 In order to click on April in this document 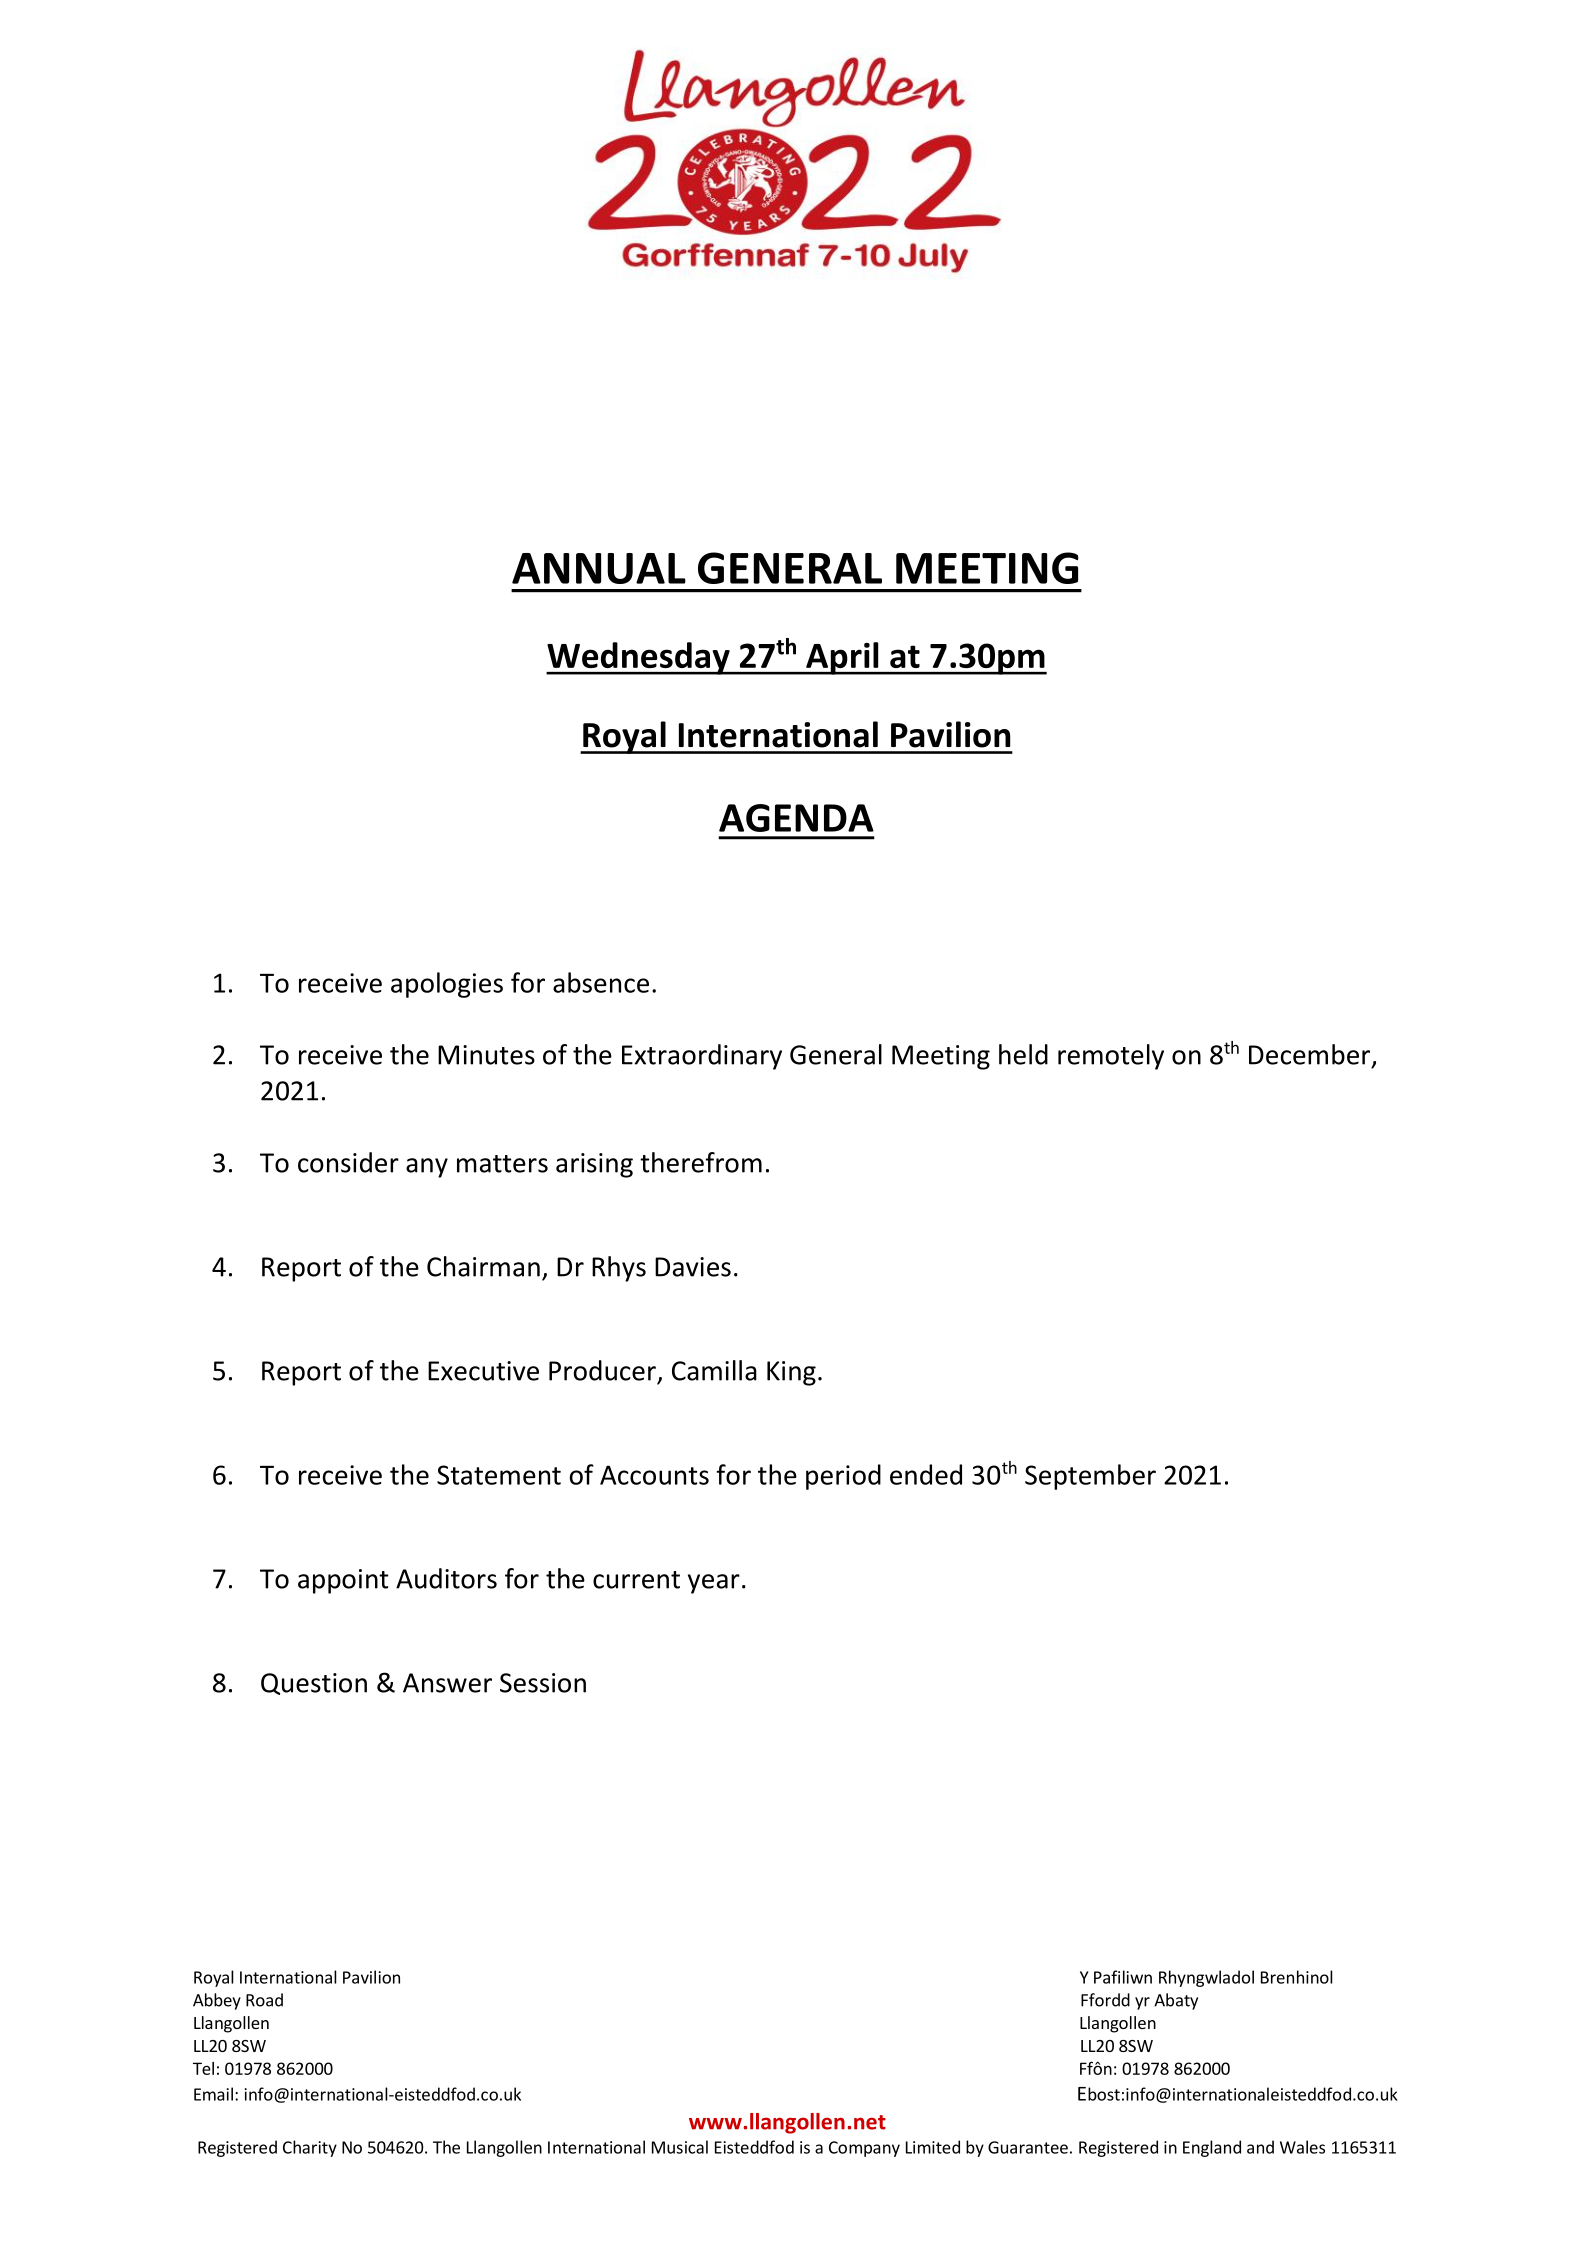, I will do `click(842, 658)`.
